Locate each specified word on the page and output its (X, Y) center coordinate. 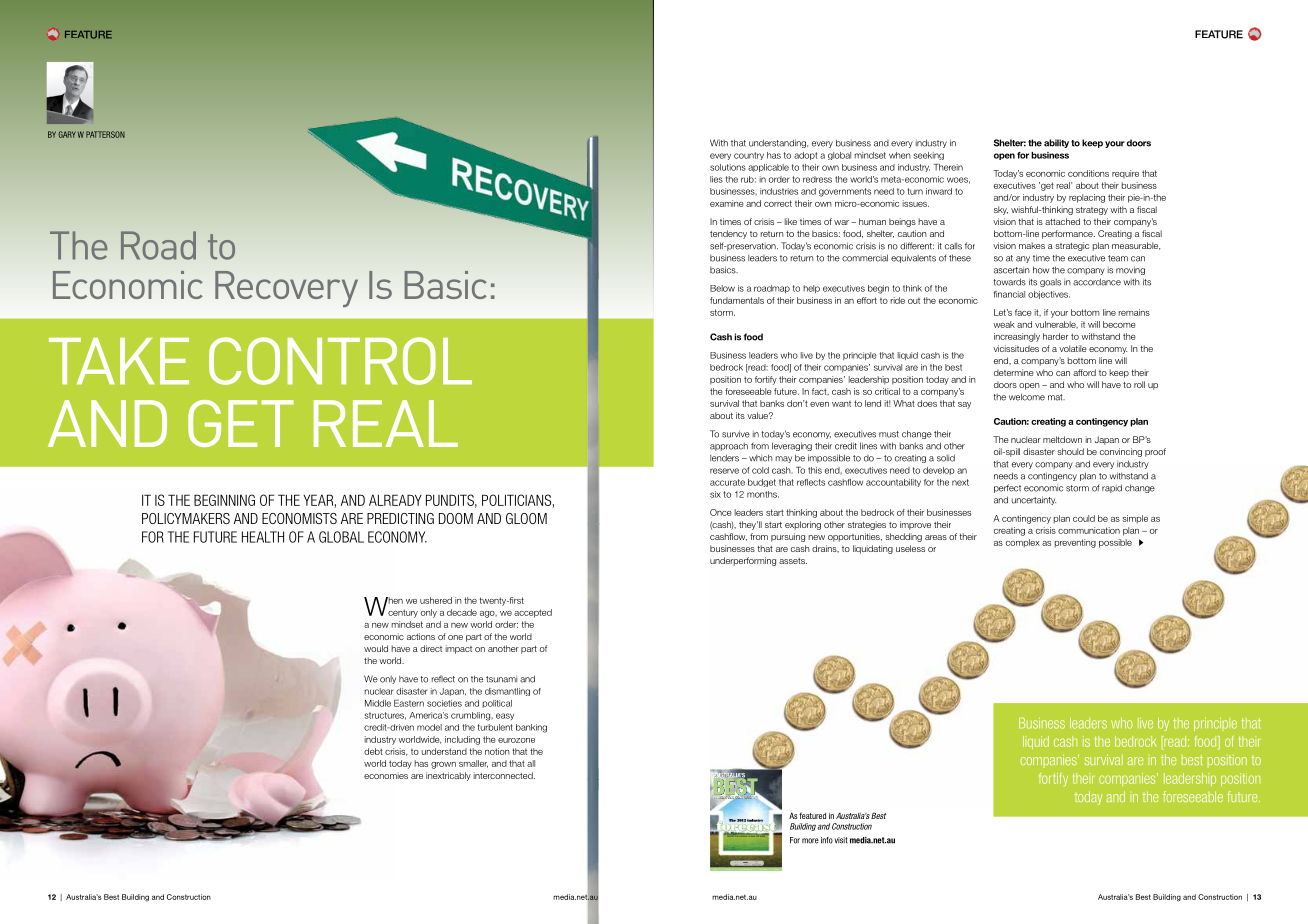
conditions (1088, 173)
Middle (378, 703)
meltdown (1062, 439)
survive (736, 434)
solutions (728, 167)
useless (910, 548)
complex (1023, 543)
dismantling (507, 692)
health (263, 537)
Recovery (286, 289)
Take (119, 361)
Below (722, 288)
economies (386, 775)
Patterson (105, 134)
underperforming (743, 561)
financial (1009, 294)
